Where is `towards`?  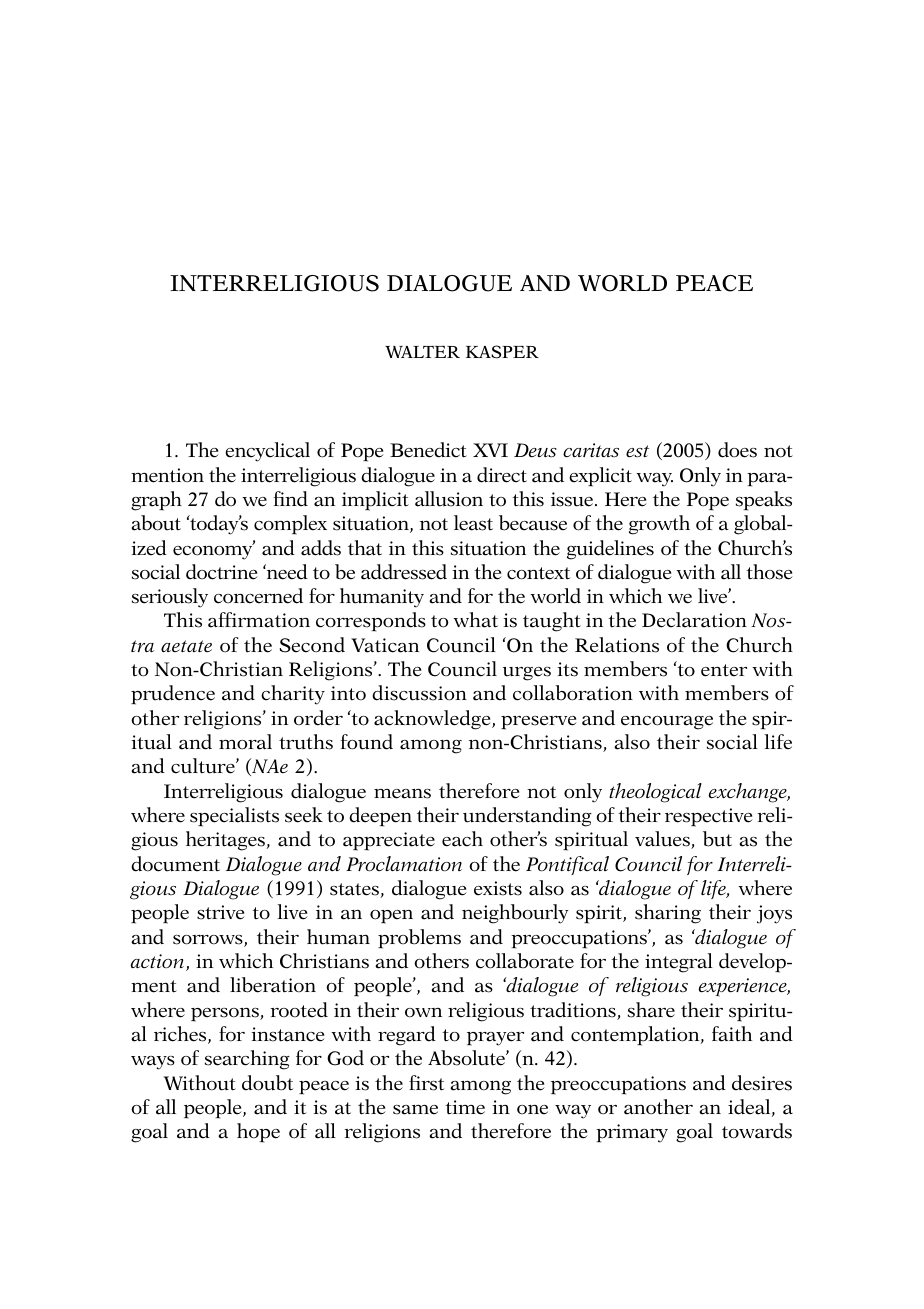 towards is located at coordinates (757, 1131).
